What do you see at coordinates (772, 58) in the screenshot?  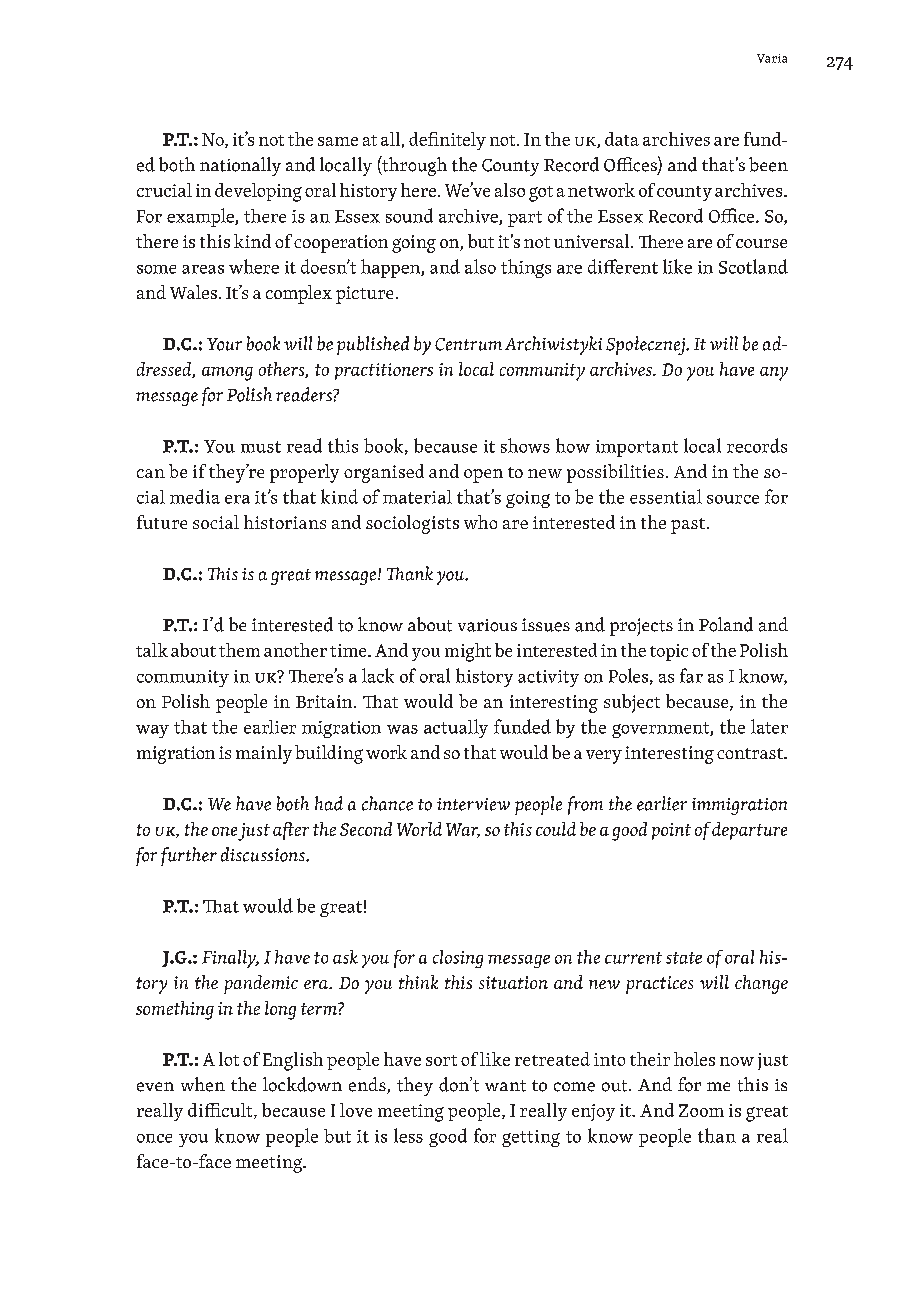 I see `Varia` at bounding box center [772, 58].
